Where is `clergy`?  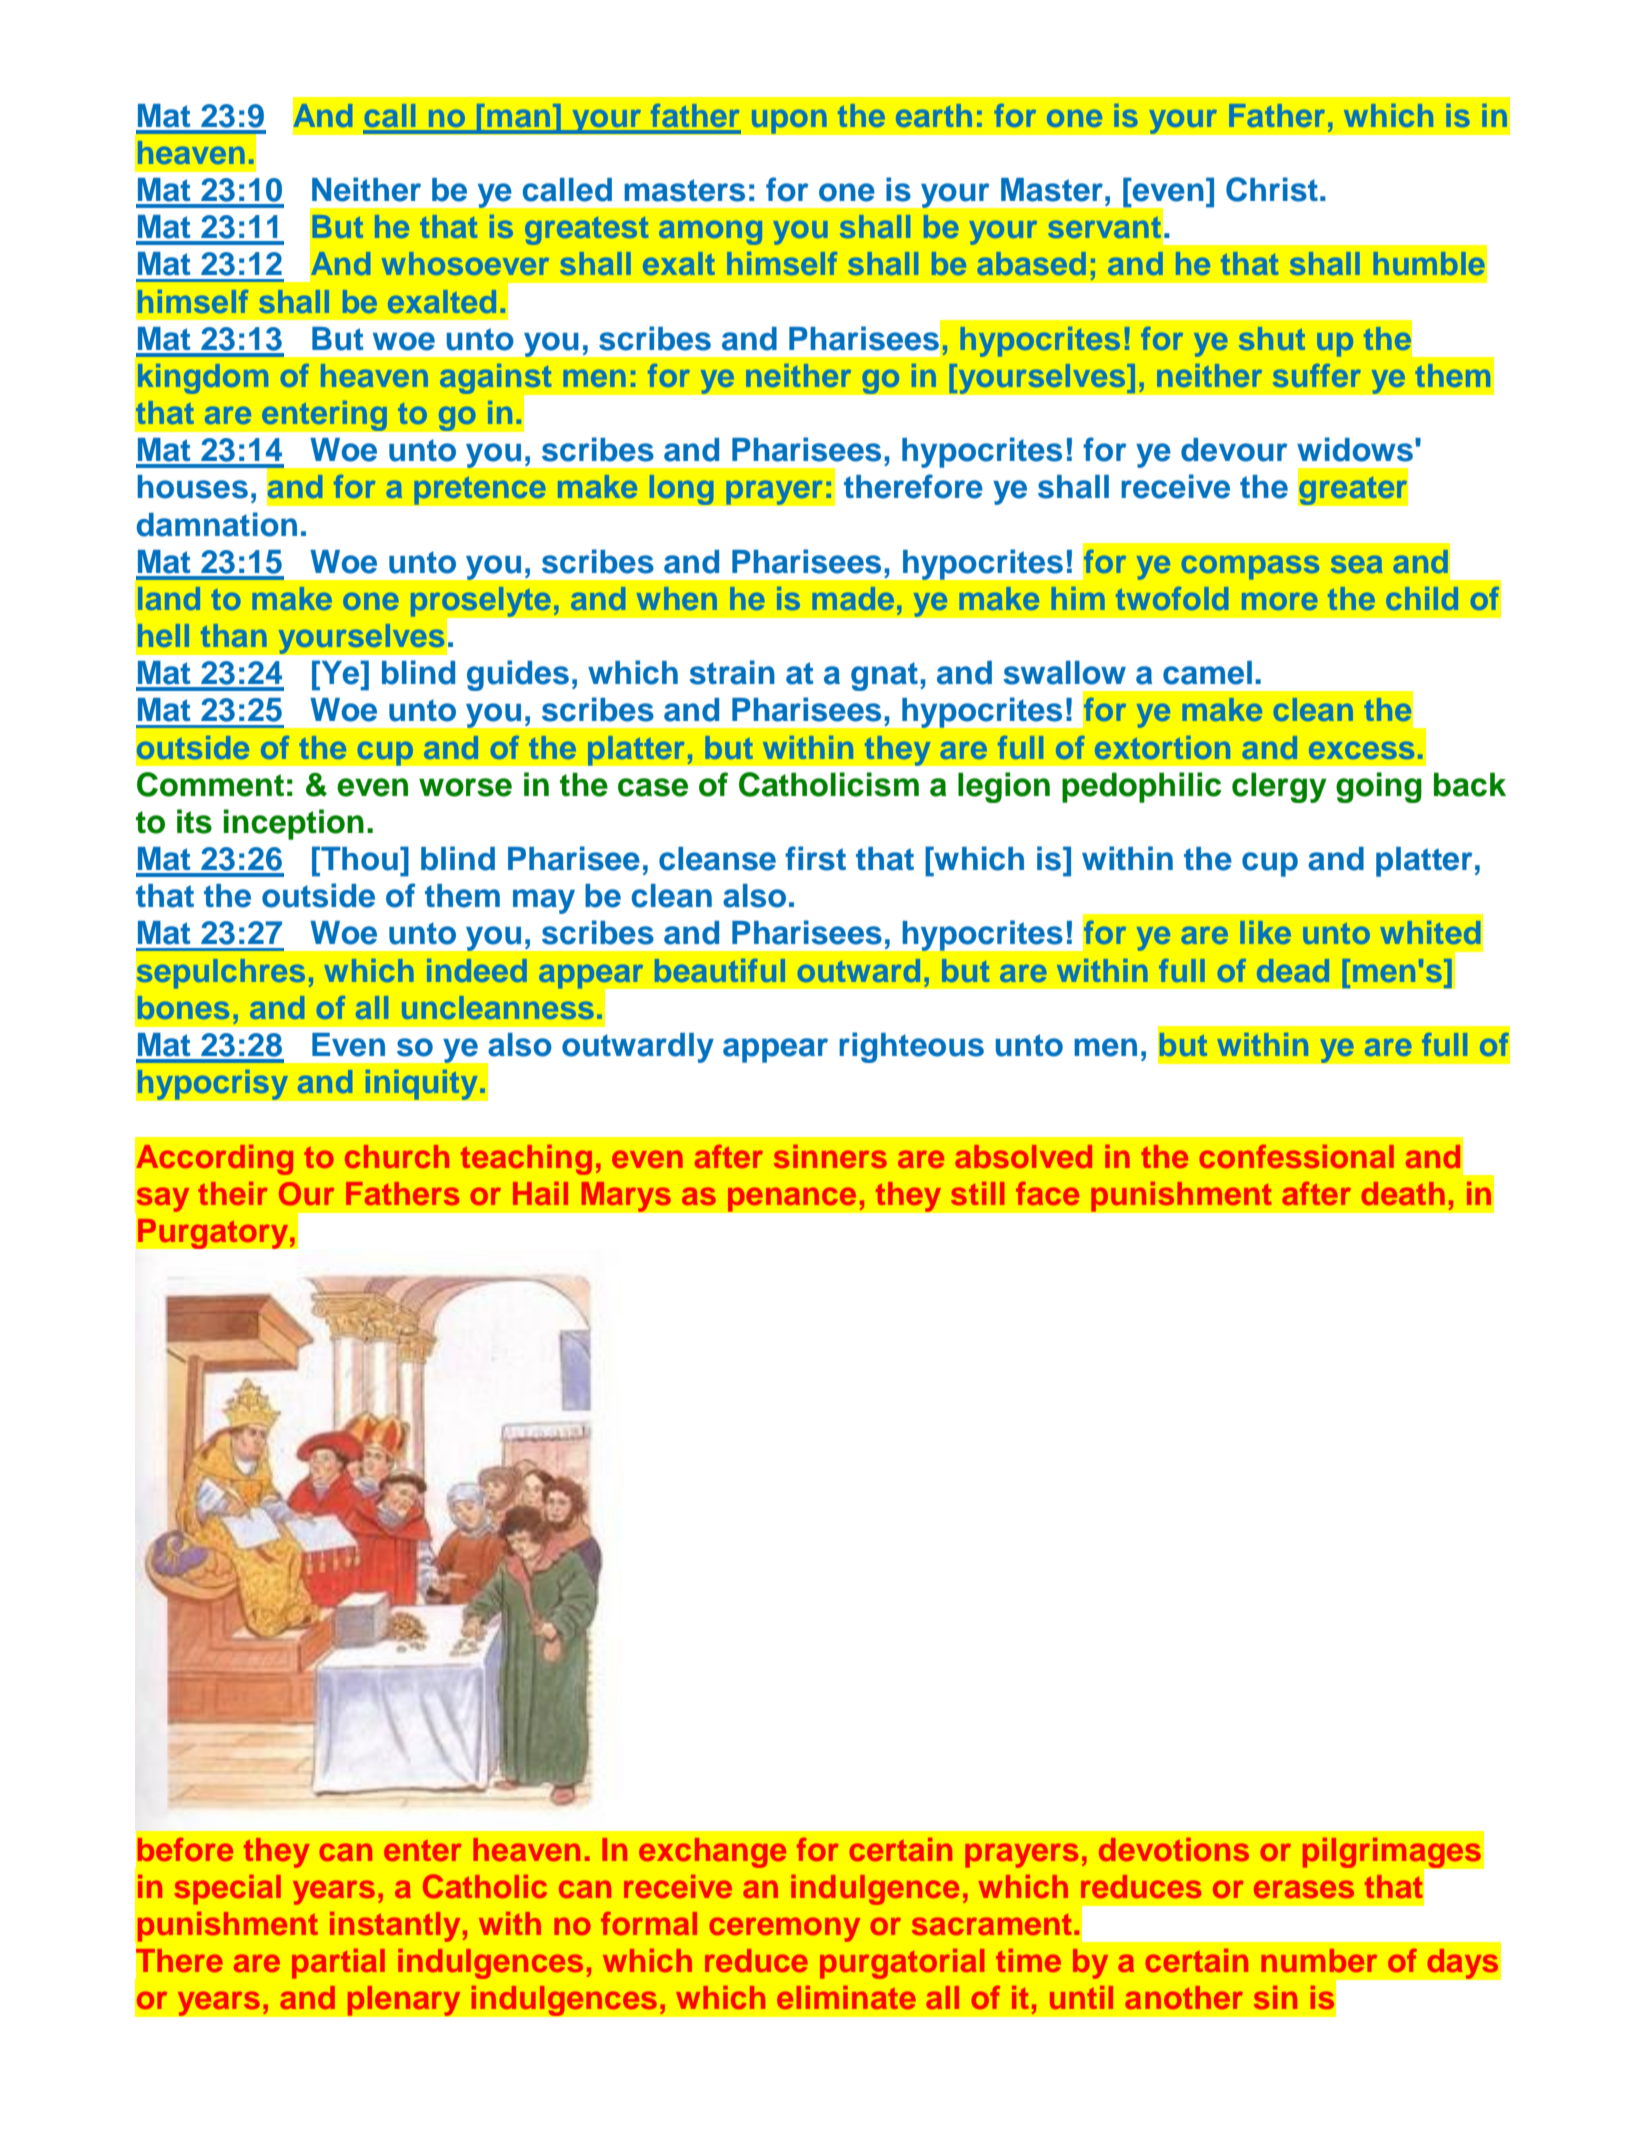
clergy is located at coordinates (1279, 787).
